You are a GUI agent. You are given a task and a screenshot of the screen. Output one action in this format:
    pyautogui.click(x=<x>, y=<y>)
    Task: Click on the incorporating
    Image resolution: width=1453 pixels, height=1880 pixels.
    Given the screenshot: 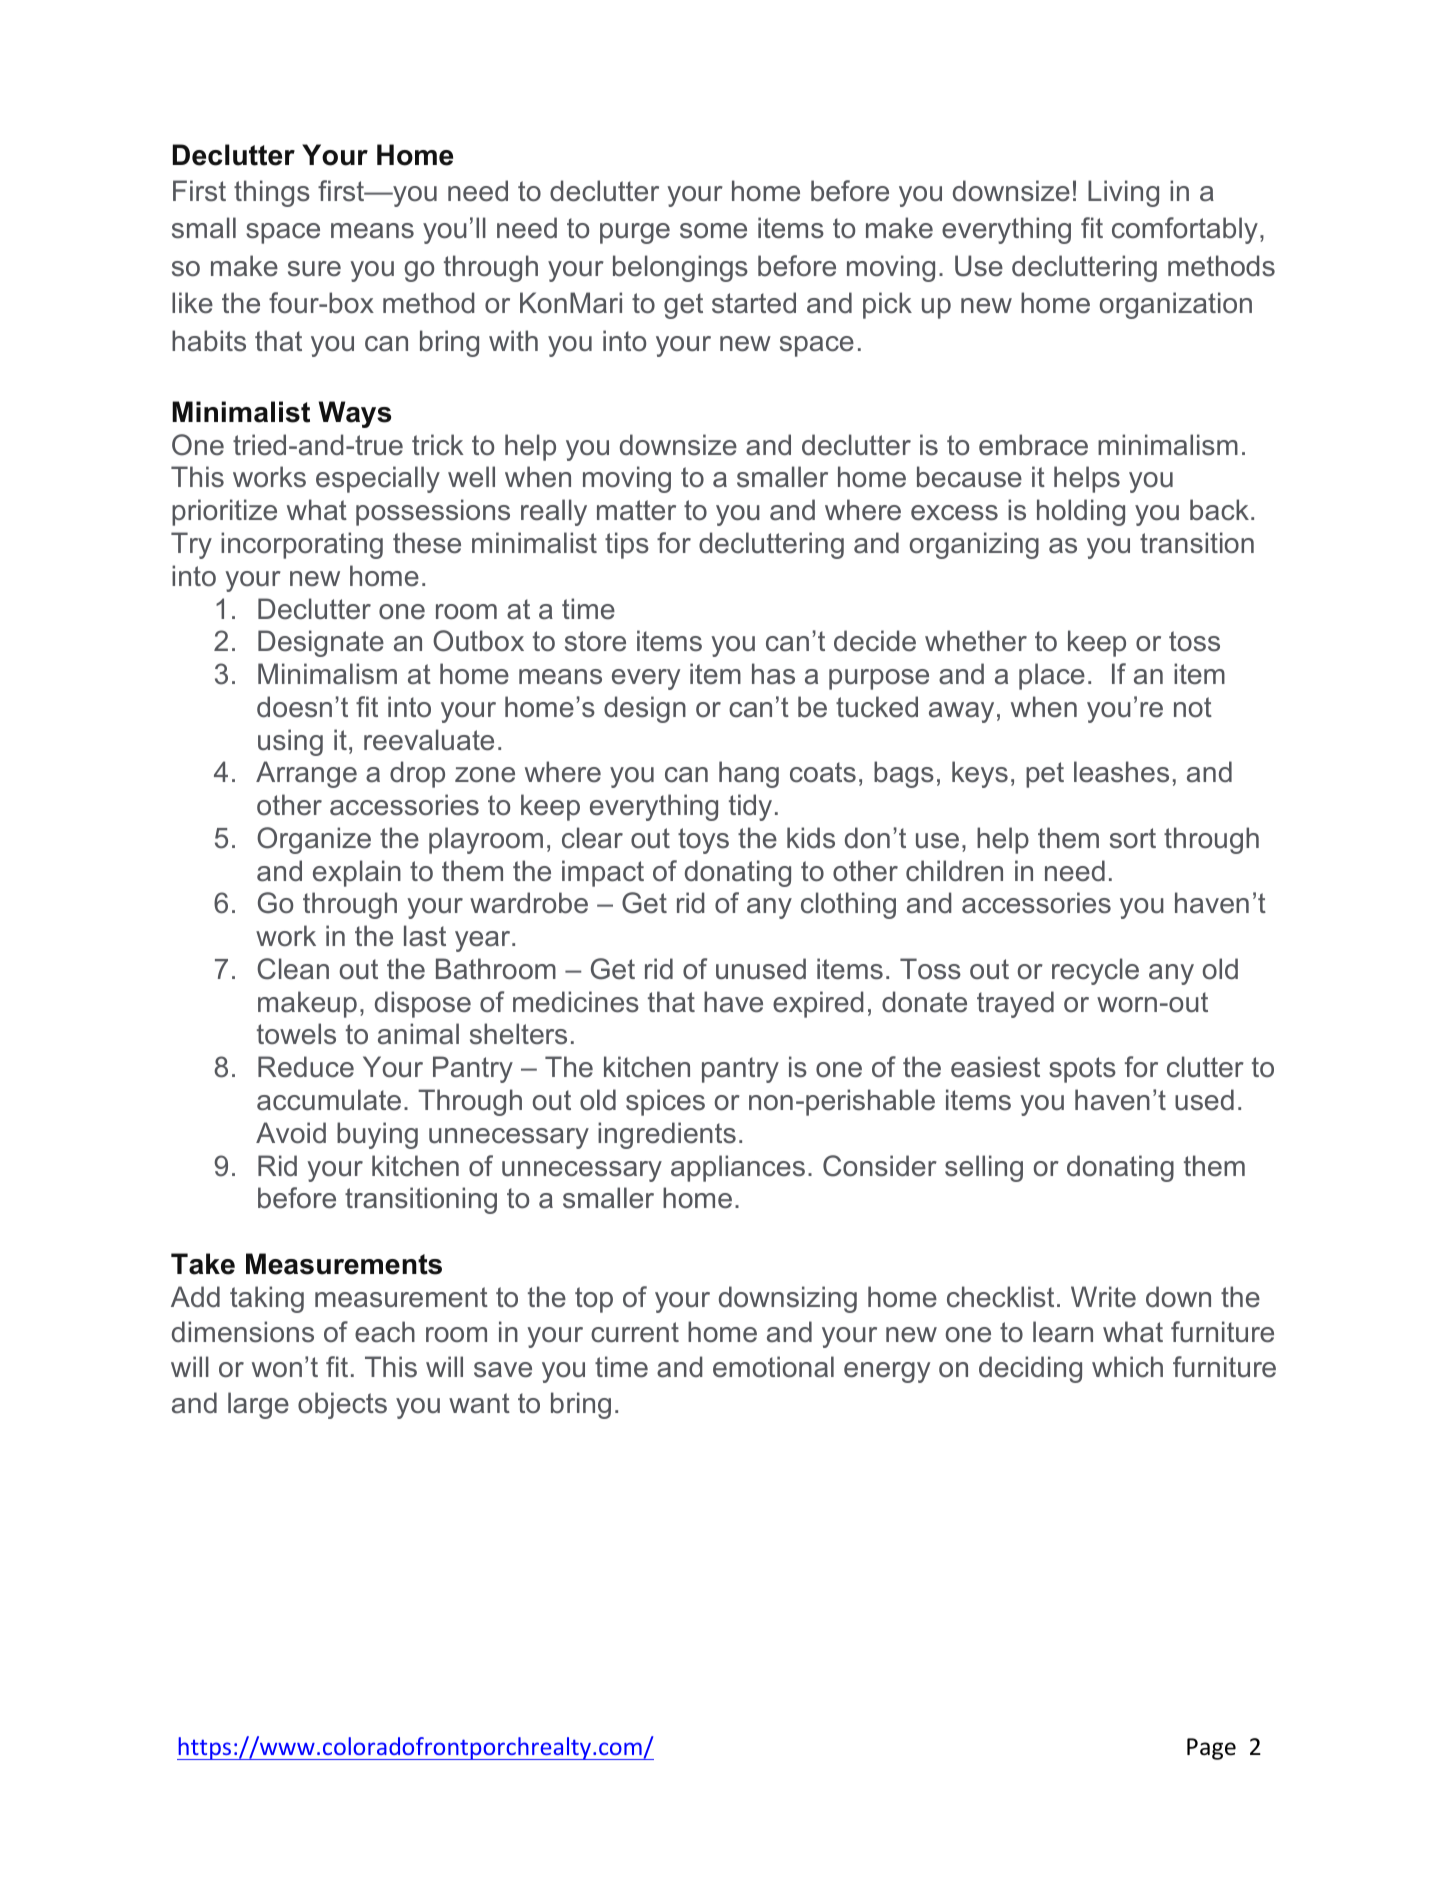 What is the action you would take?
    pyautogui.click(x=302, y=545)
